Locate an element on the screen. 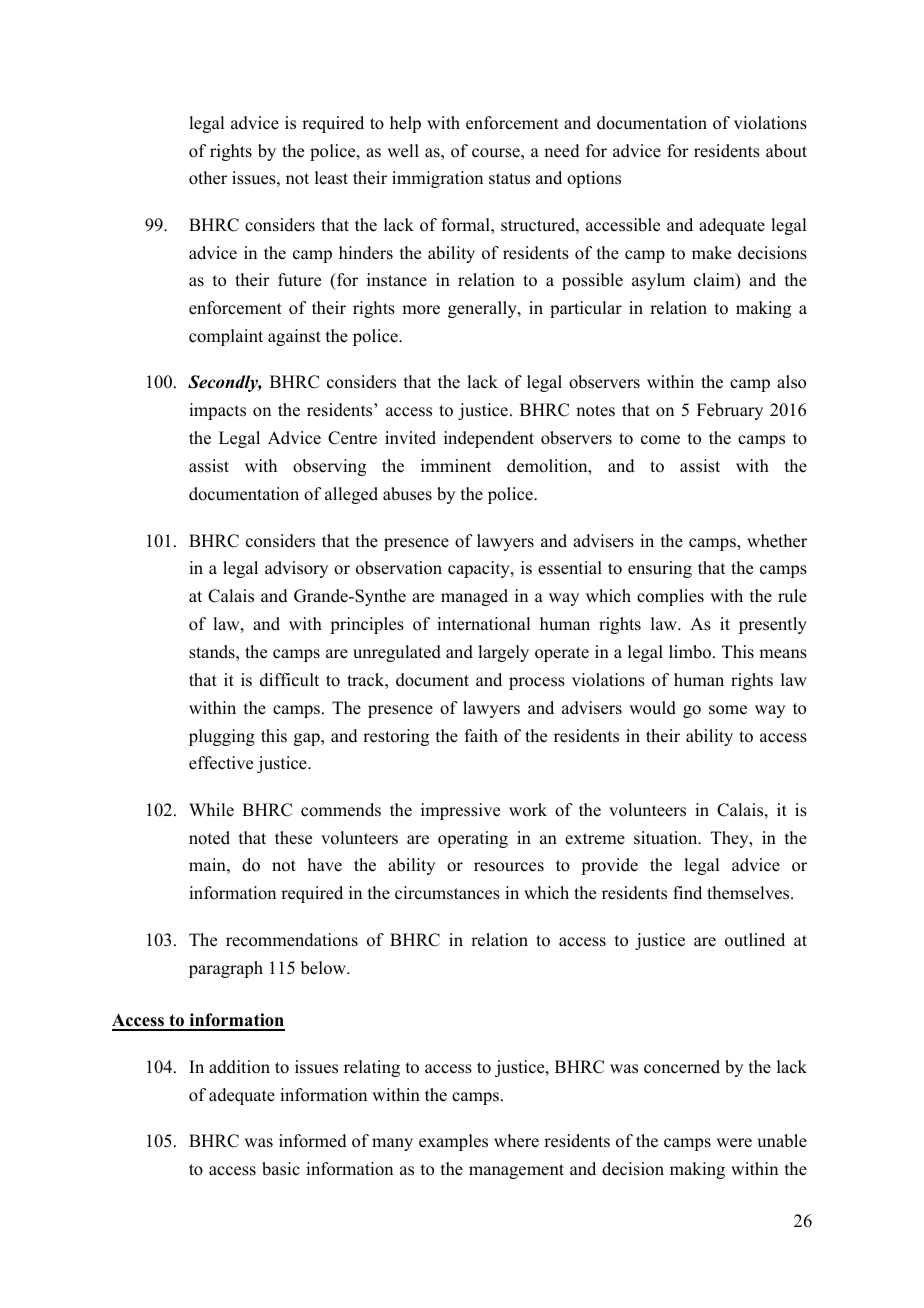 The width and height of the screenshot is (924, 1308). largely is located at coordinates (503, 653).
